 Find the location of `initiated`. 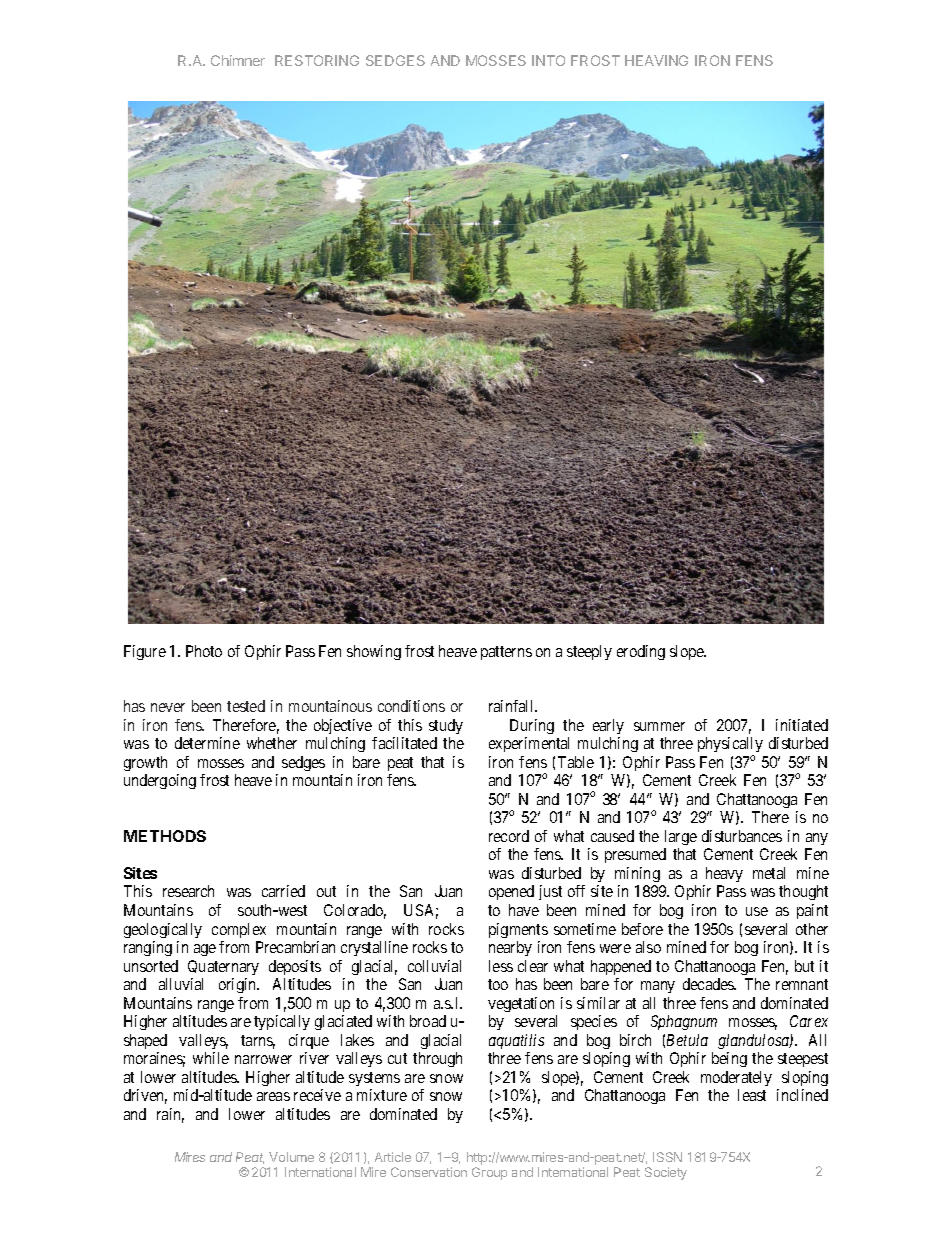

initiated is located at coordinates (802, 725).
